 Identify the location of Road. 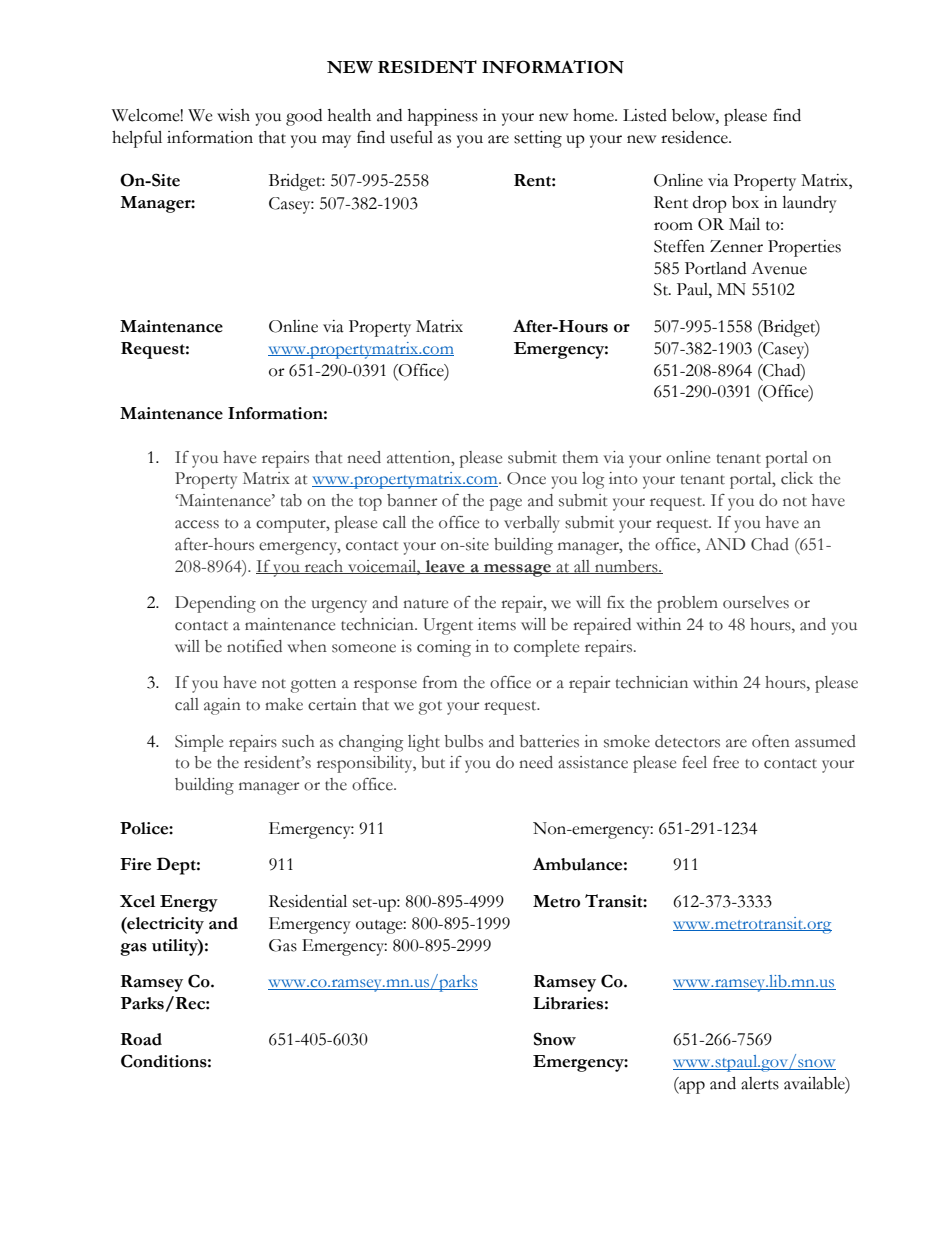
(141, 1039).
